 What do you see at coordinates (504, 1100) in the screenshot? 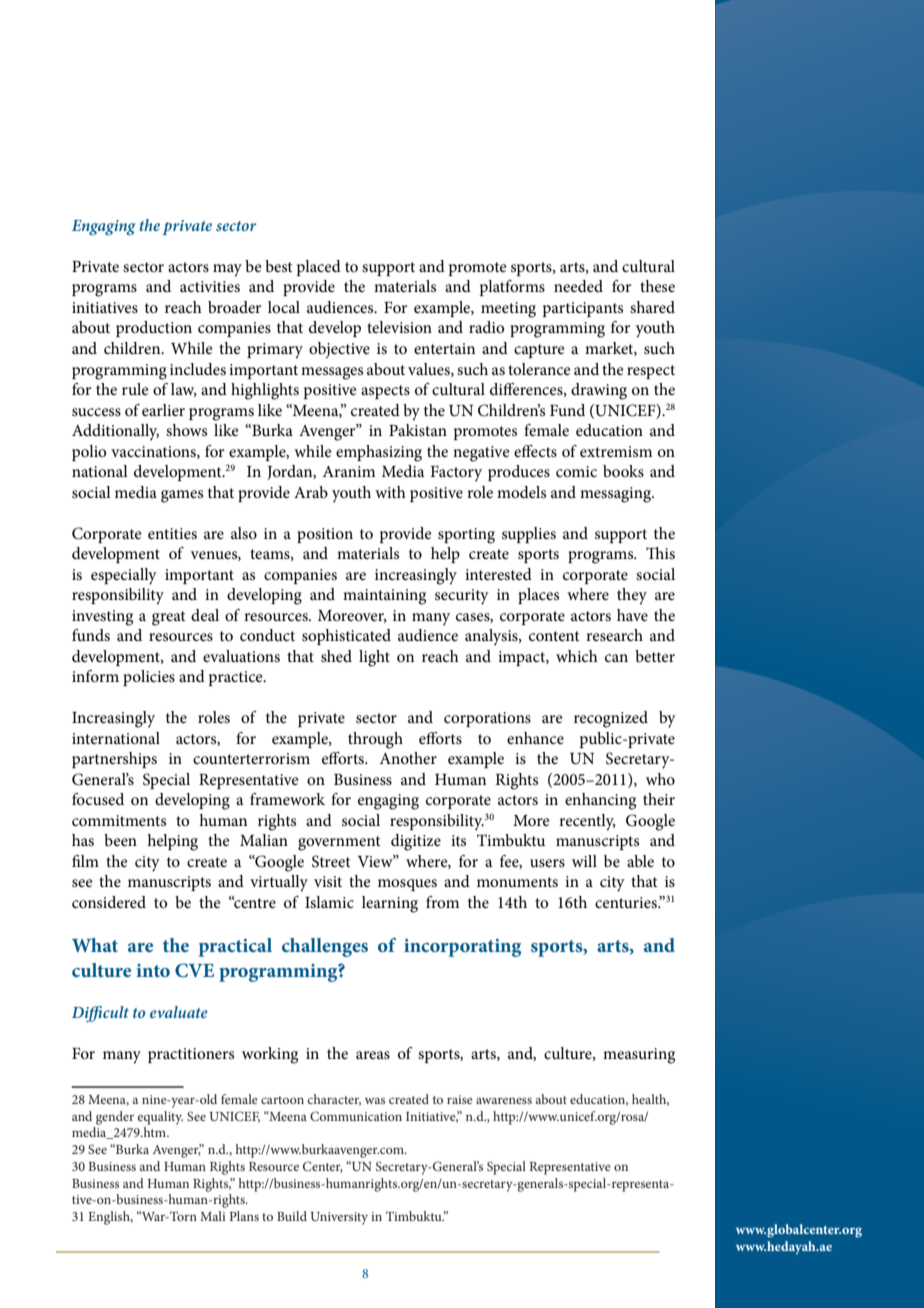
I see `awareness` at bounding box center [504, 1100].
